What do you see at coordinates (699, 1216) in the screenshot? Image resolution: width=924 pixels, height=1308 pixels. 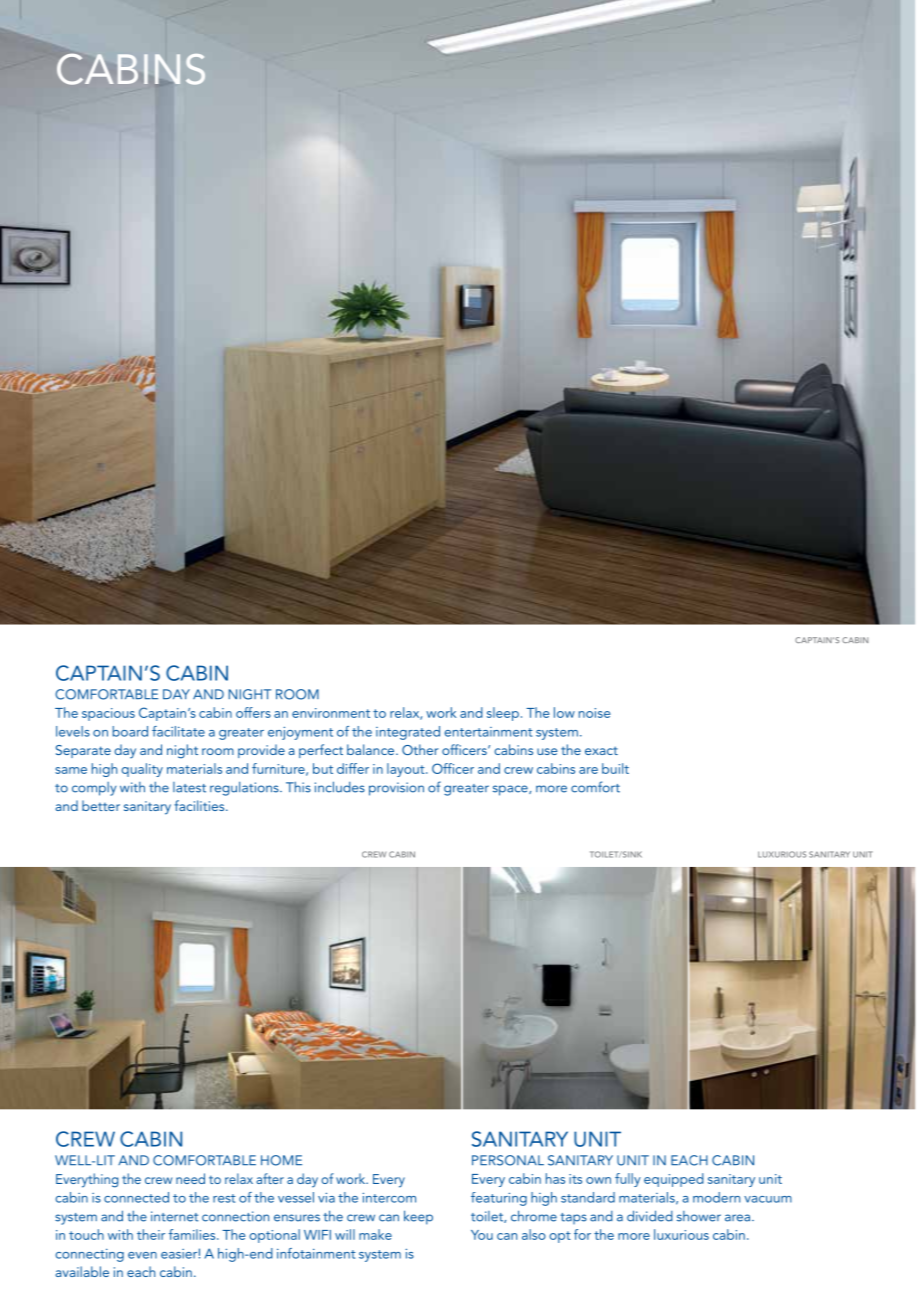 I see `shower` at bounding box center [699, 1216].
